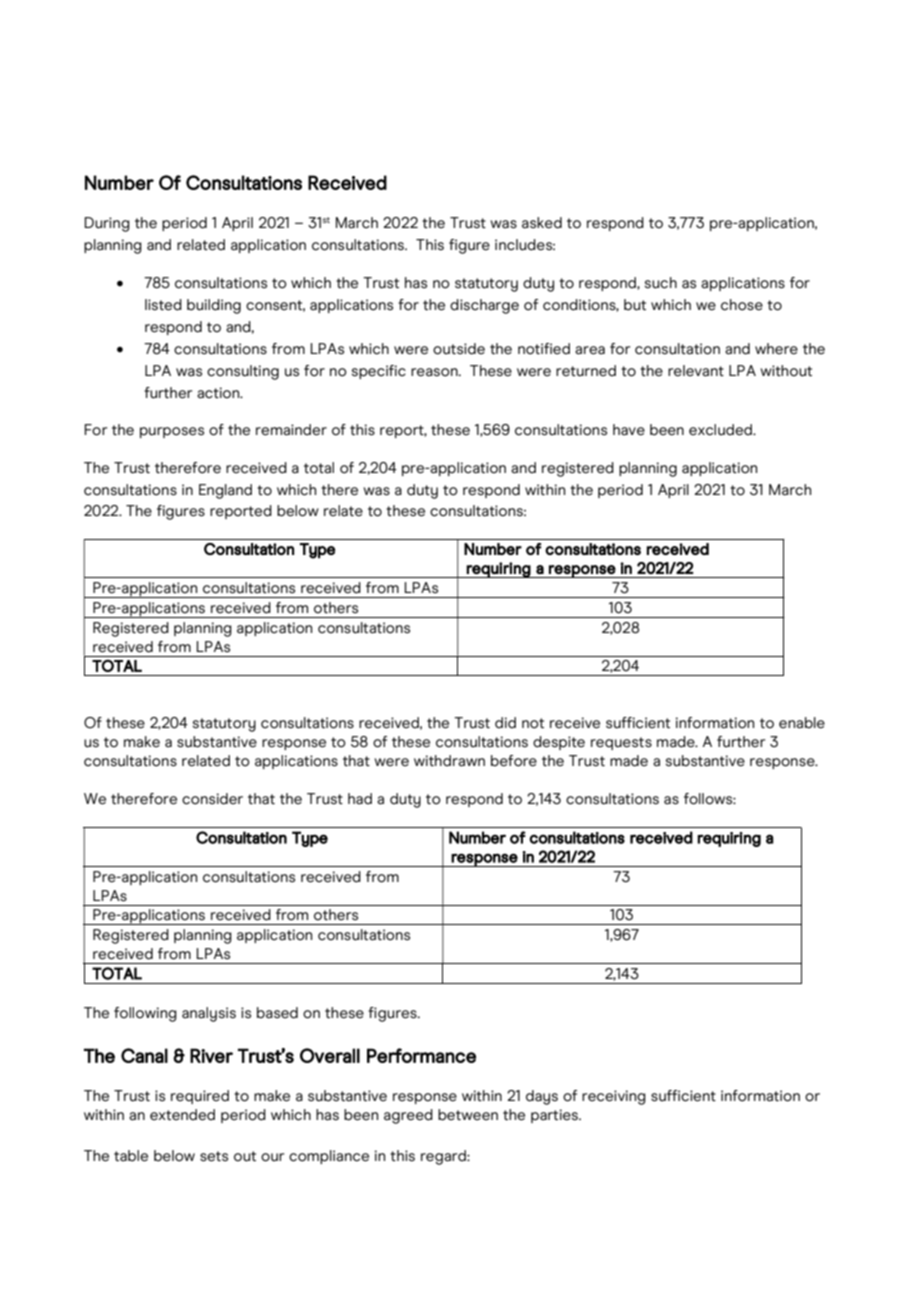  Describe the element at coordinates (468, 1115) in the image. I see `between` at that location.
